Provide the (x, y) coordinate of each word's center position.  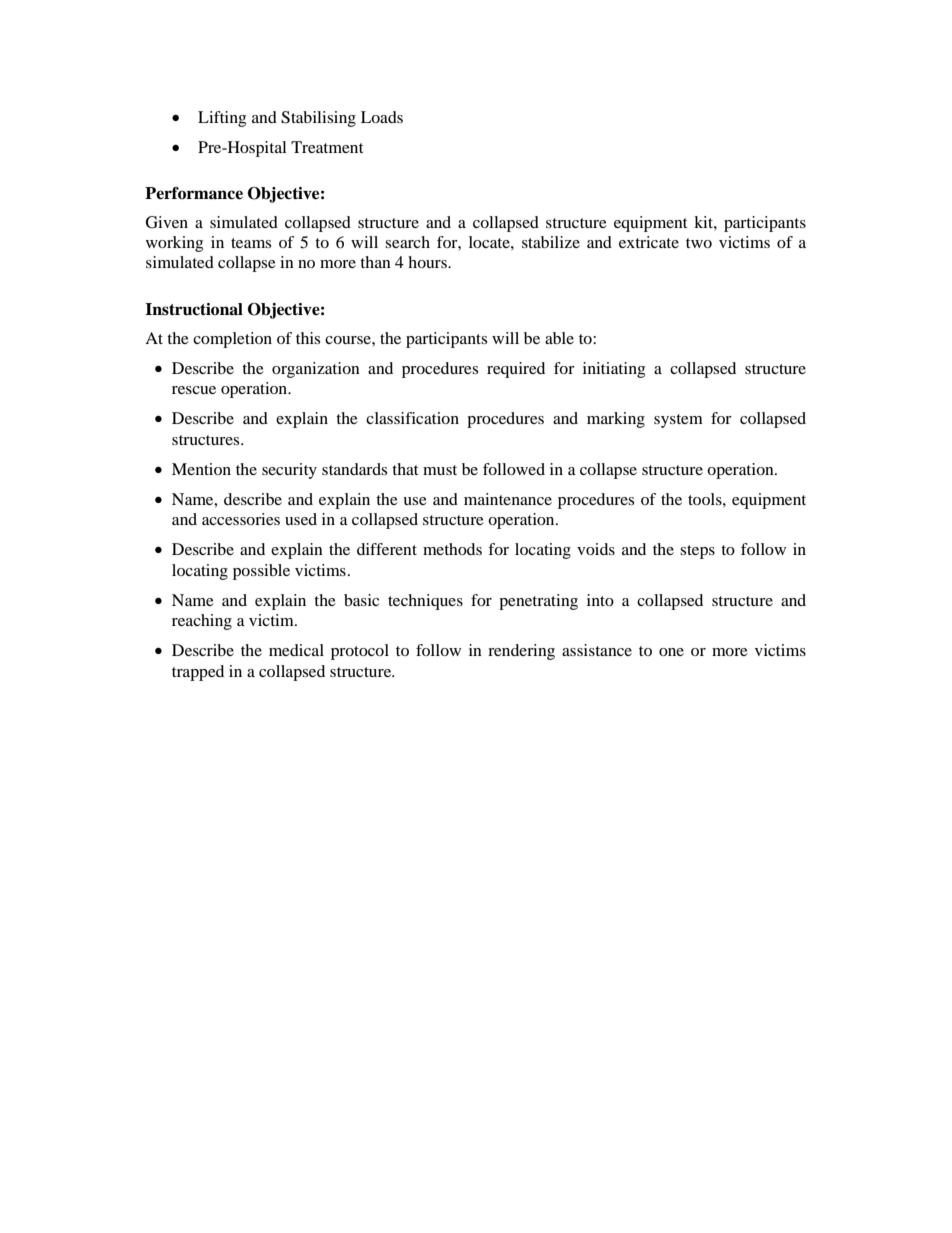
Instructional (194, 309)
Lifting (222, 119)
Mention (201, 469)
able (559, 338)
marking (616, 420)
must (440, 470)
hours (428, 262)
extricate (649, 242)
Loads (382, 117)
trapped (198, 673)
